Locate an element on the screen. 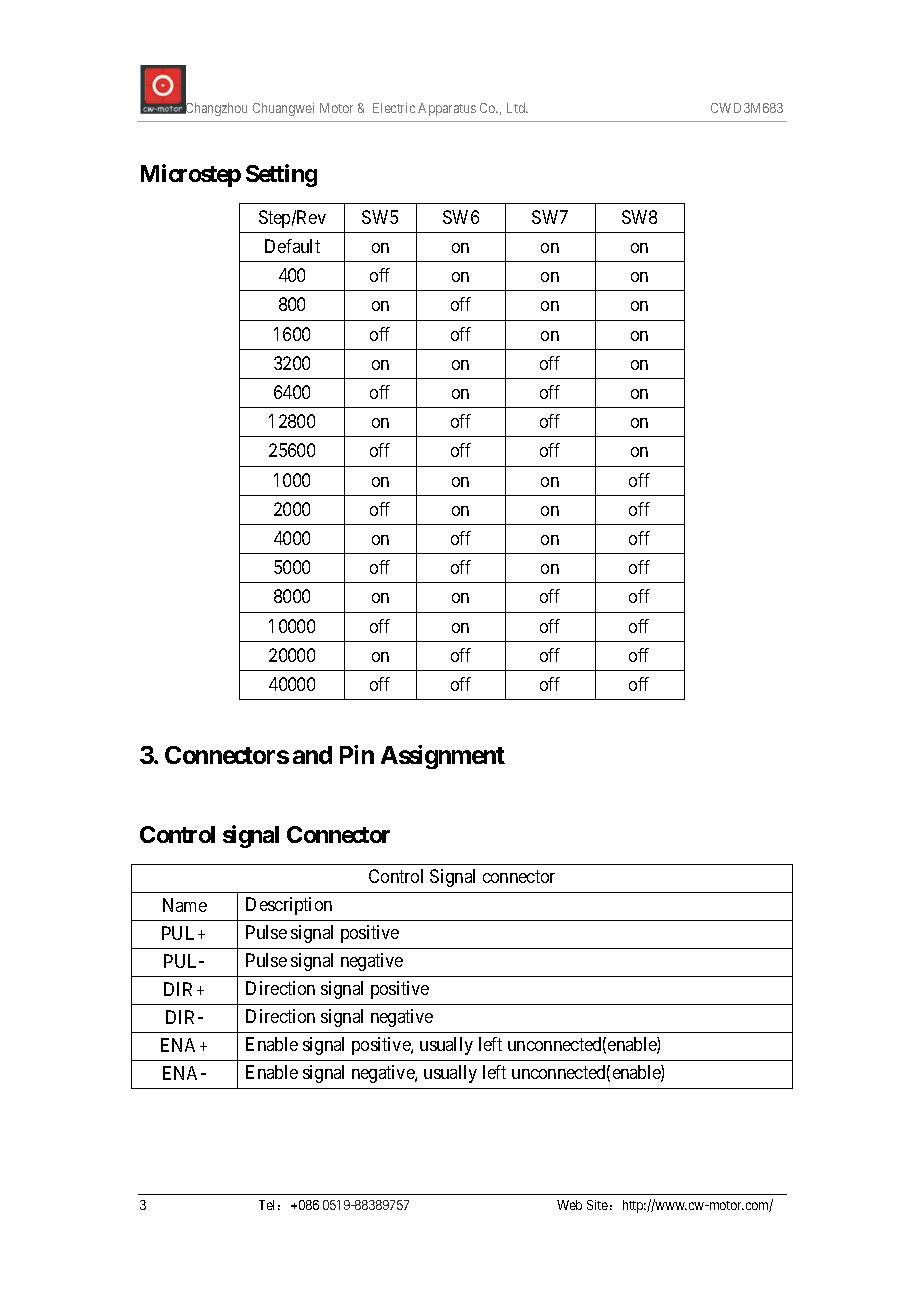  Apparatus is located at coordinates (447, 109).
